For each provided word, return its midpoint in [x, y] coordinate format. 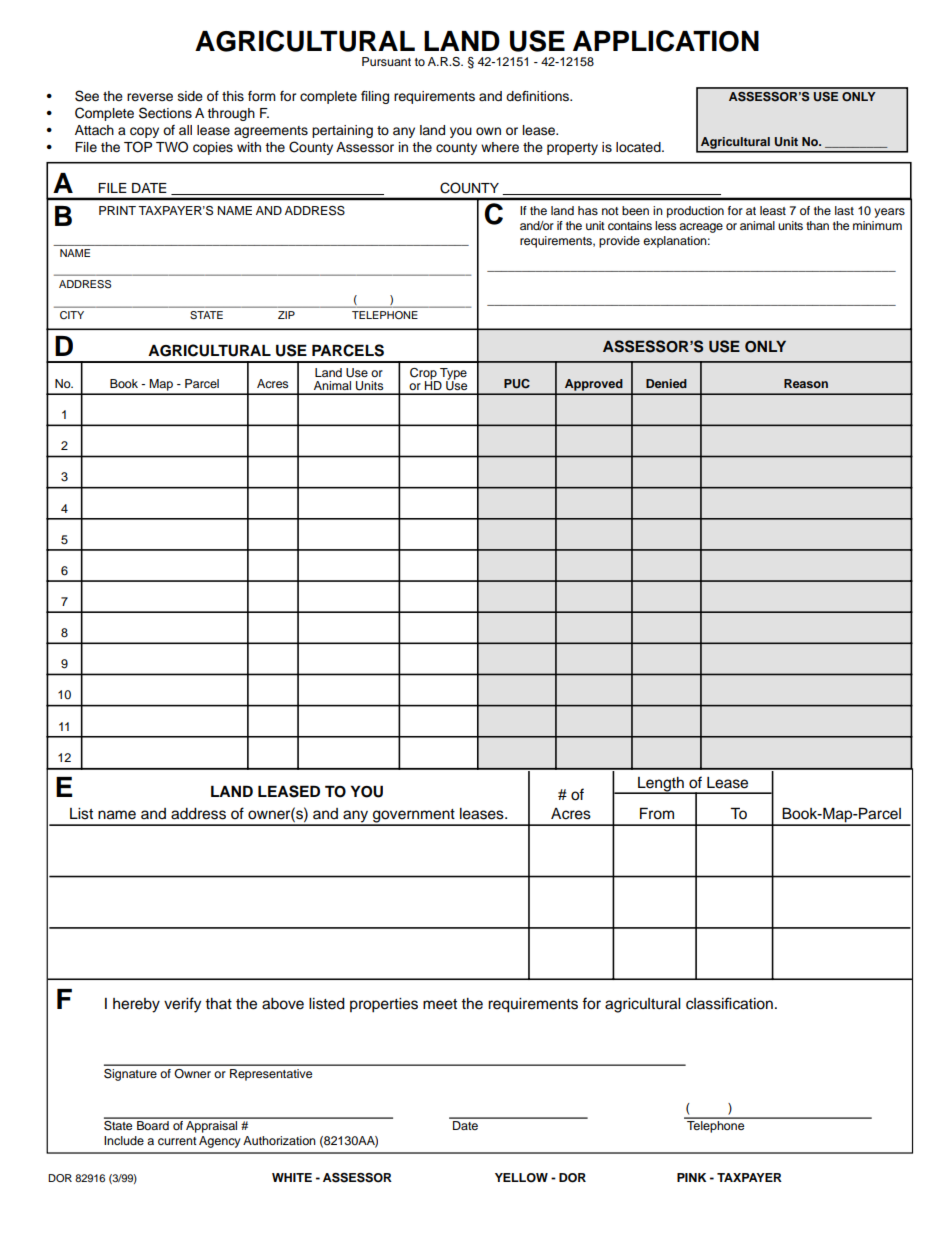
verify [182, 1005]
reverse [150, 97]
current [177, 1141]
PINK [691, 1177]
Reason [806, 383]
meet [440, 1004]
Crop [424, 375]
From [657, 813]
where [500, 147]
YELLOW [521, 1178]
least [773, 210]
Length [661, 785]
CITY [72, 315]
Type [452, 375]
